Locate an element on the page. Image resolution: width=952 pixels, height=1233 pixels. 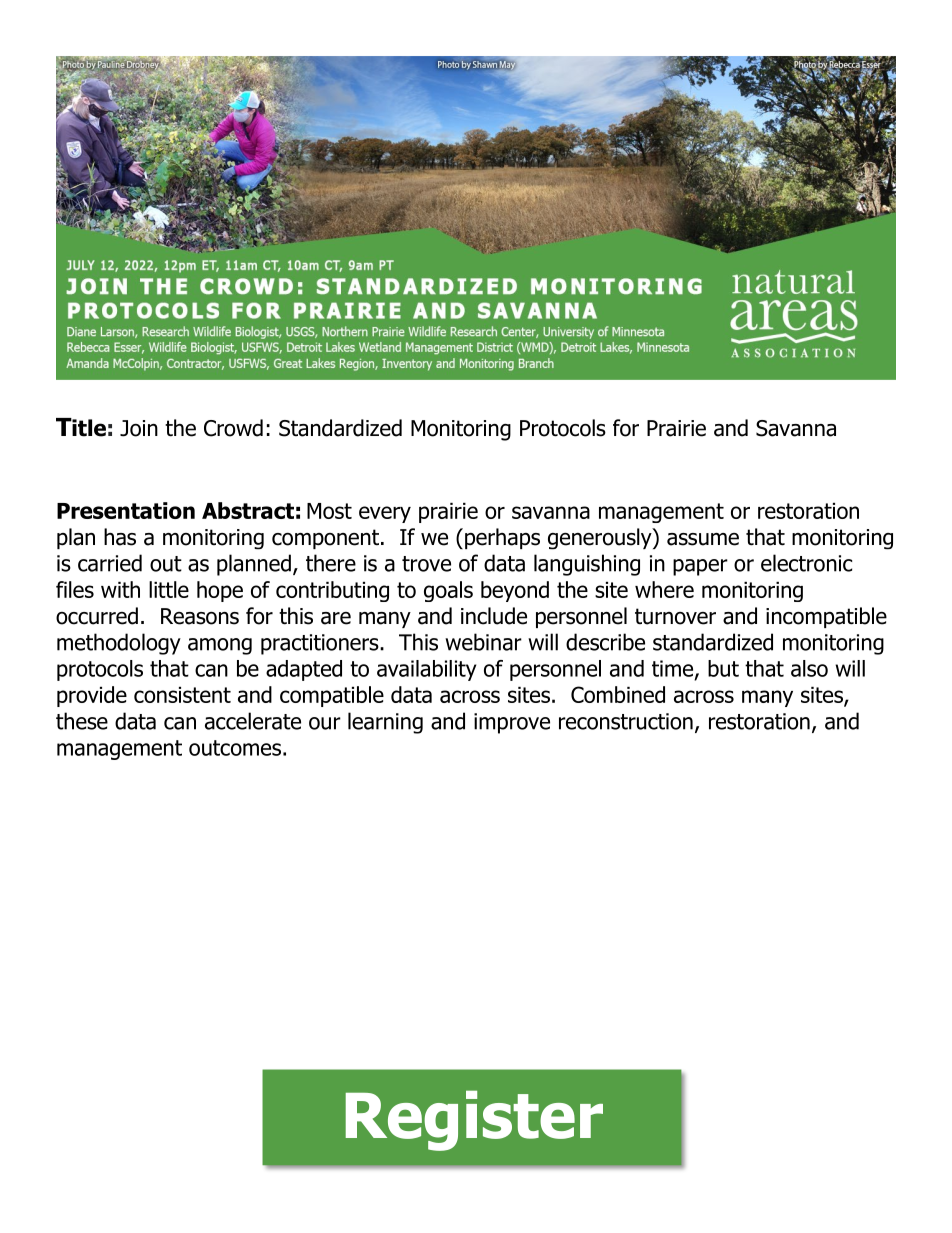
outcomes is located at coordinates (235, 748).
